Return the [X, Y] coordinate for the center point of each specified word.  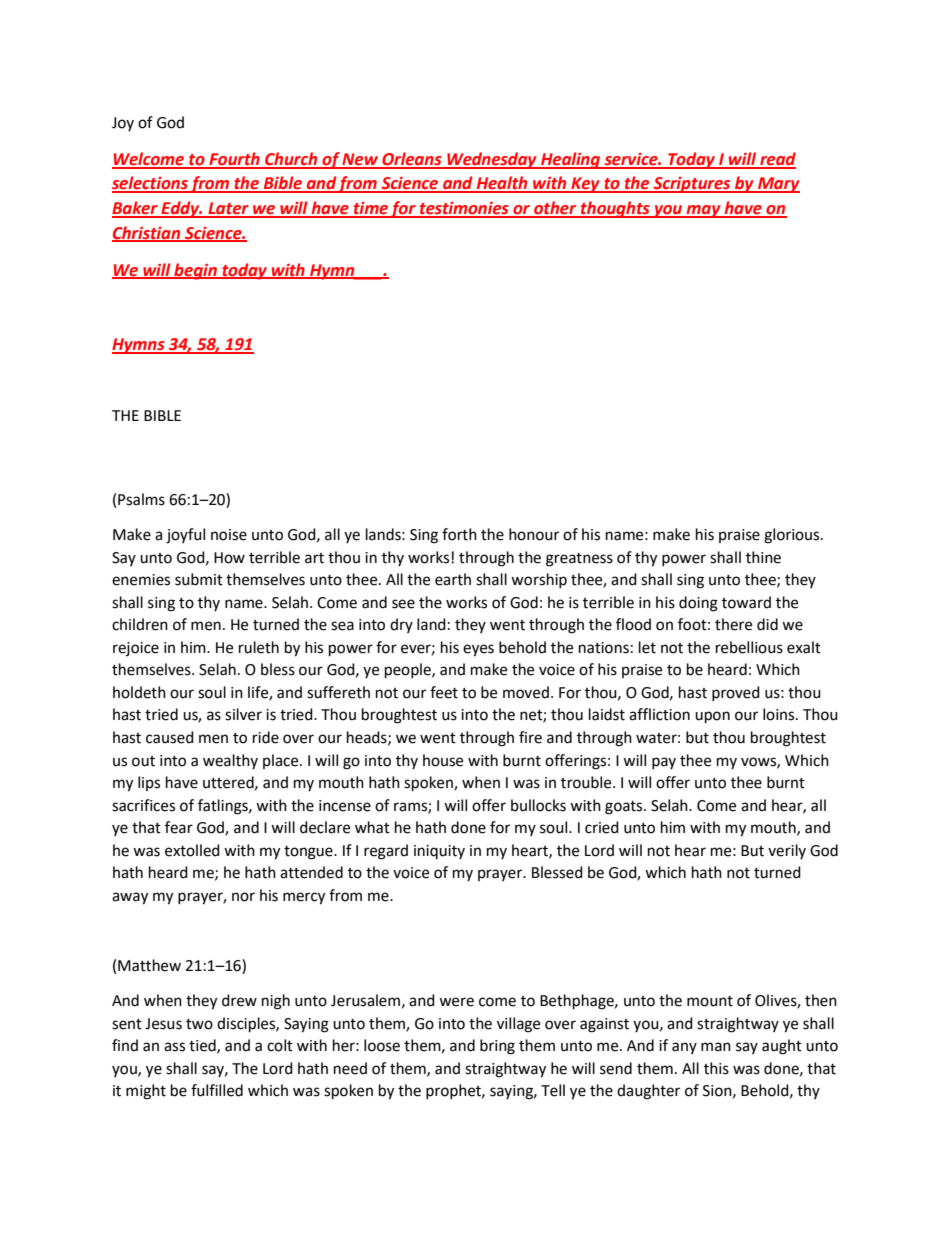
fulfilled [217, 1090]
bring [497, 1047]
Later [228, 209]
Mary [778, 185]
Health [502, 184]
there [733, 624]
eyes [478, 650]
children [140, 624]
